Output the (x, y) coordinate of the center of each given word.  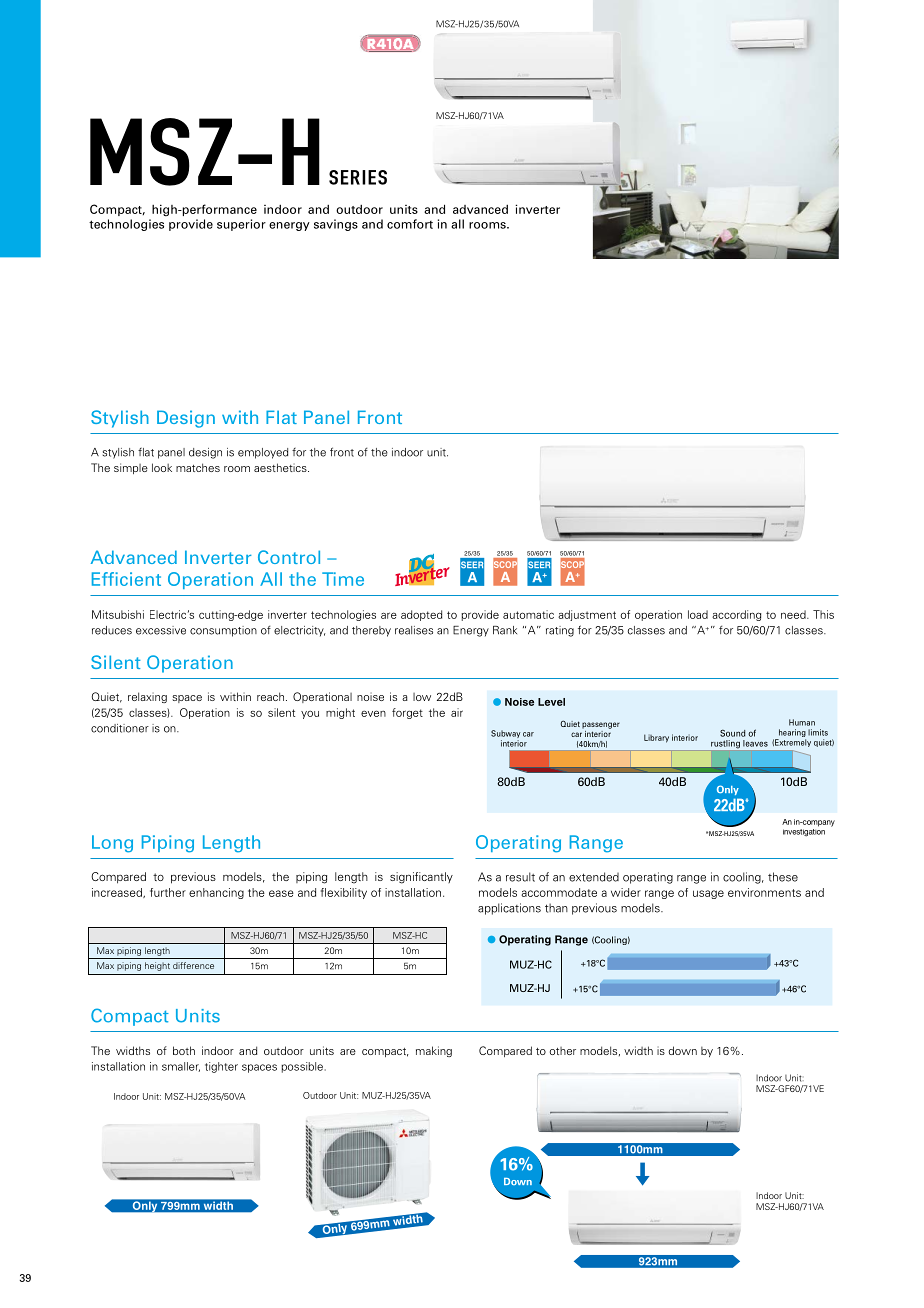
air (457, 712)
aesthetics (281, 467)
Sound (732, 733)
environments (764, 892)
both (184, 1050)
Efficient (126, 579)
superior (241, 225)
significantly (421, 878)
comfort (410, 224)
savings (336, 225)
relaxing (147, 697)
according (736, 615)
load (698, 614)
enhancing (216, 893)
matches (198, 467)
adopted (421, 615)
